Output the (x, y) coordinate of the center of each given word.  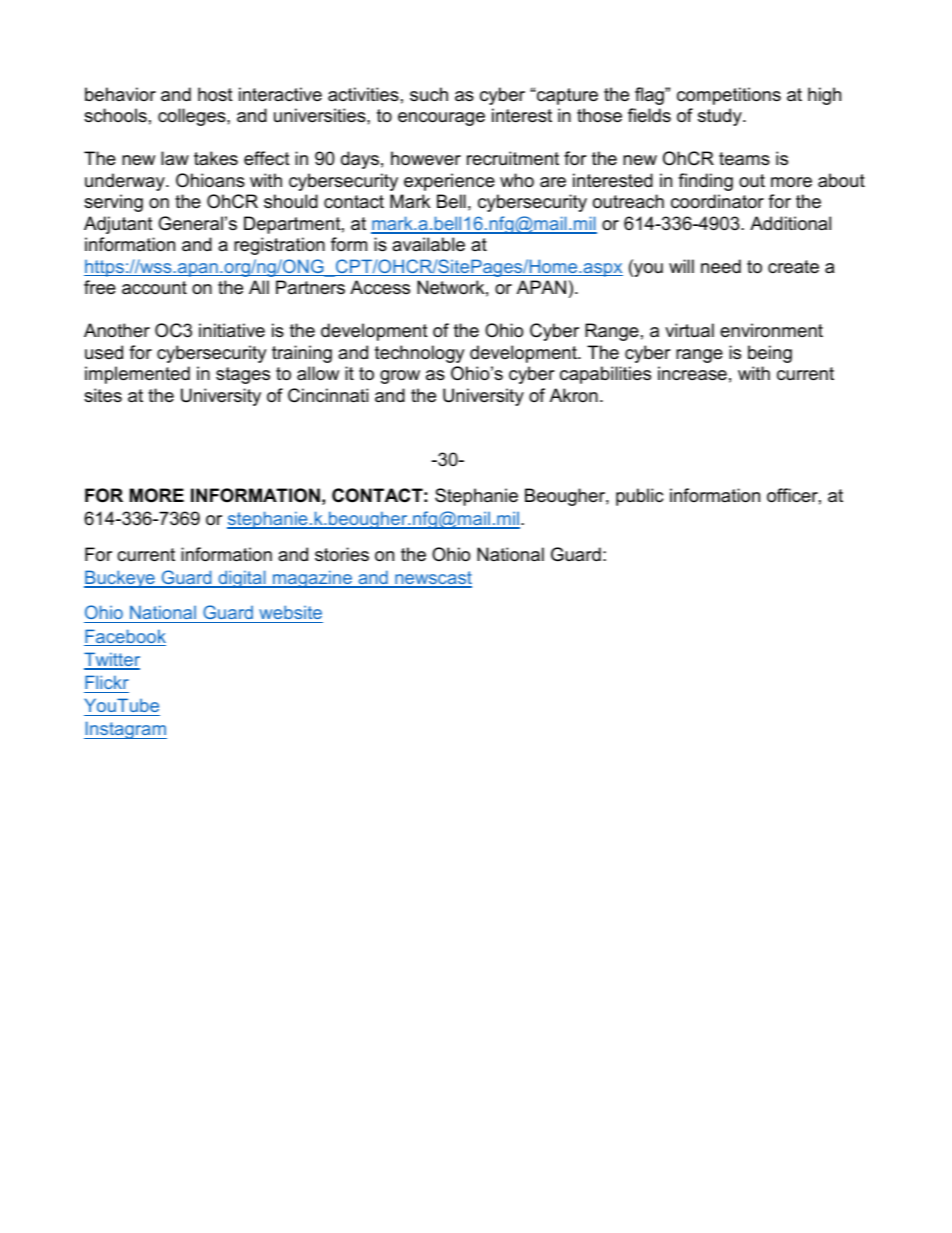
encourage (441, 119)
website (290, 614)
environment (771, 330)
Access (380, 287)
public (639, 497)
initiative (232, 330)
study (721, 117)
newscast (432, 579)
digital (242, 579)
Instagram (125, 730)
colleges (193, 117)
